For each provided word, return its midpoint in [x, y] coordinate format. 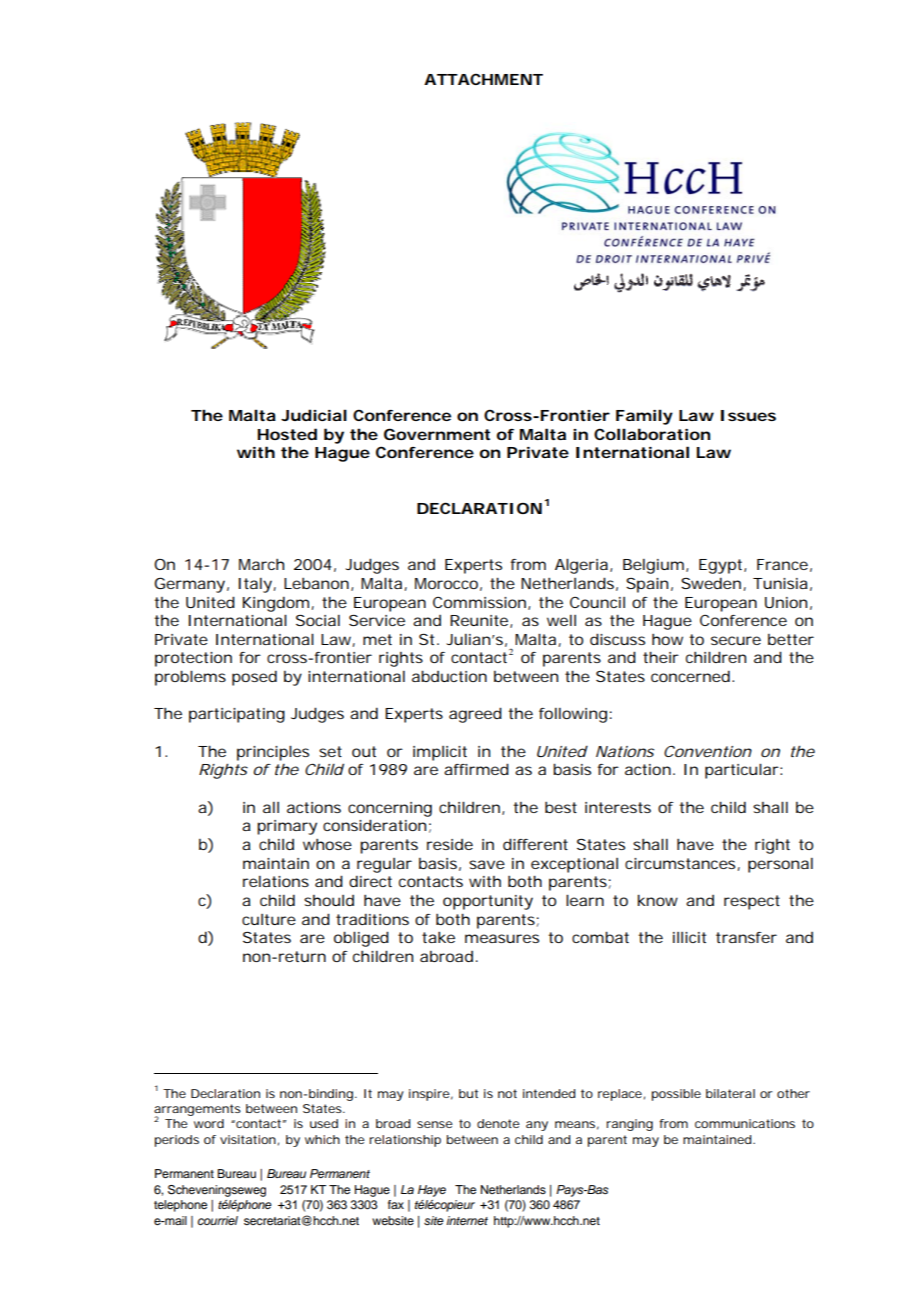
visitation [248, 1139]
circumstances [681, 864]
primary [287, 827]
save [487, 864]
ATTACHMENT [483, 79]
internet [467, 1220]
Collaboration [652, 434]
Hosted [287, 434]
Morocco [446, 583]
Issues [748, 415]
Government [437, 434]
